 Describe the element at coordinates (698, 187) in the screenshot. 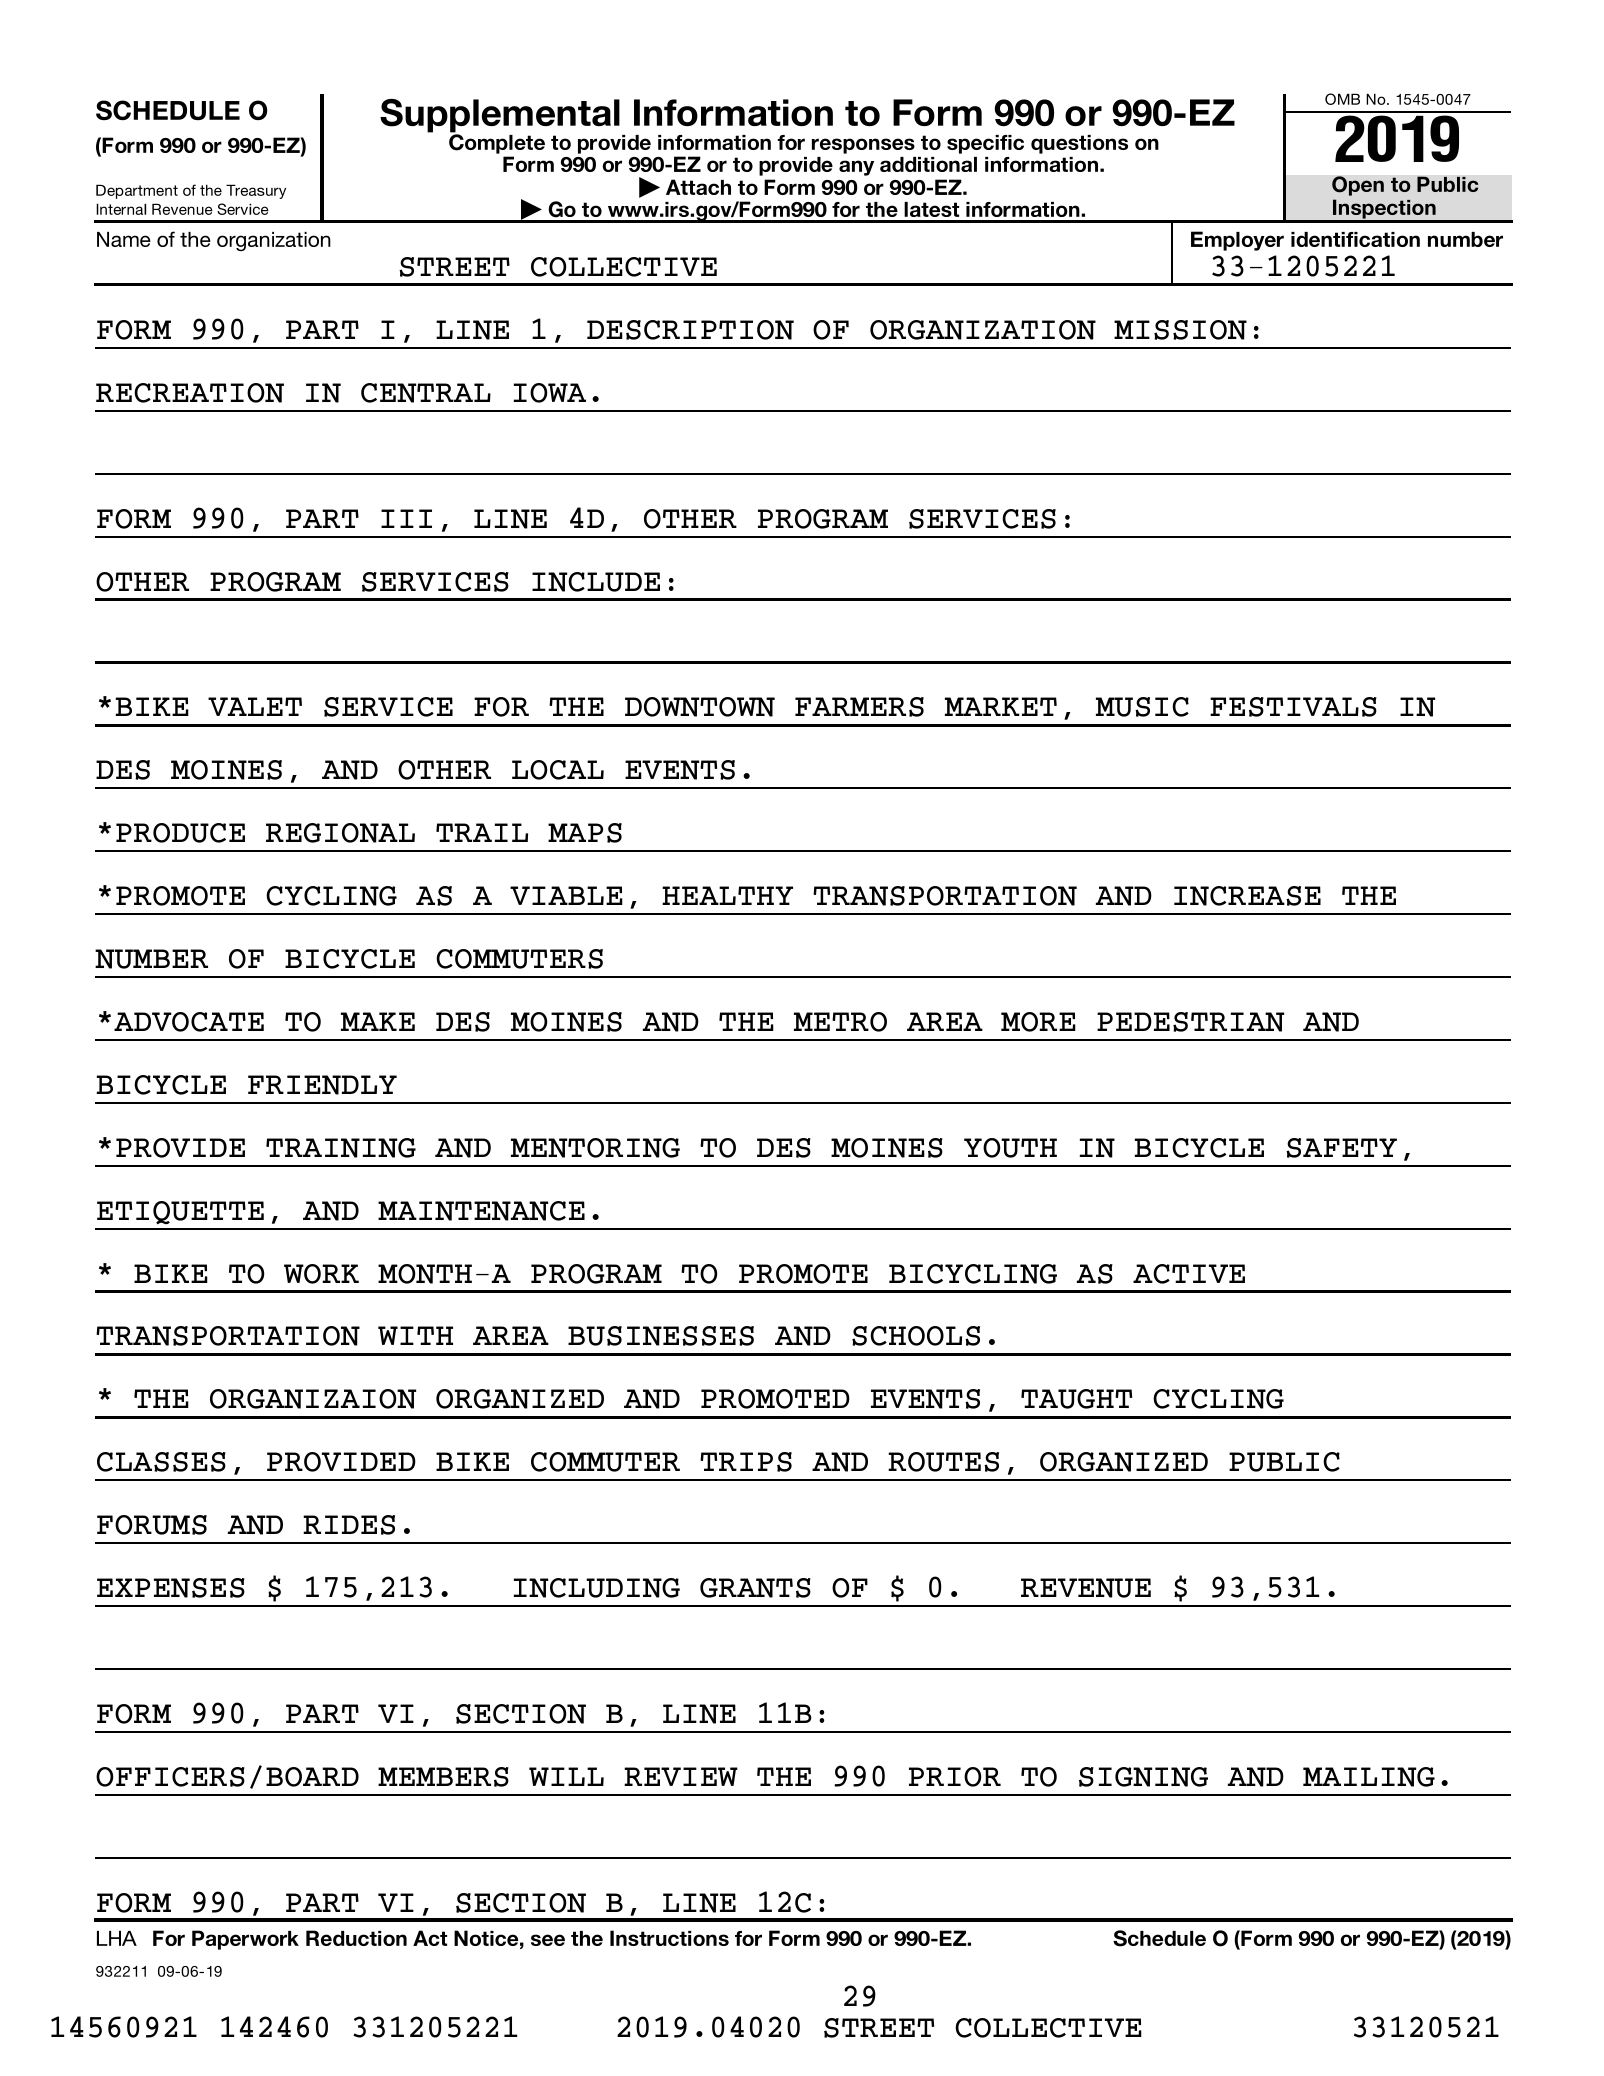

I see `Attach` at that location.
